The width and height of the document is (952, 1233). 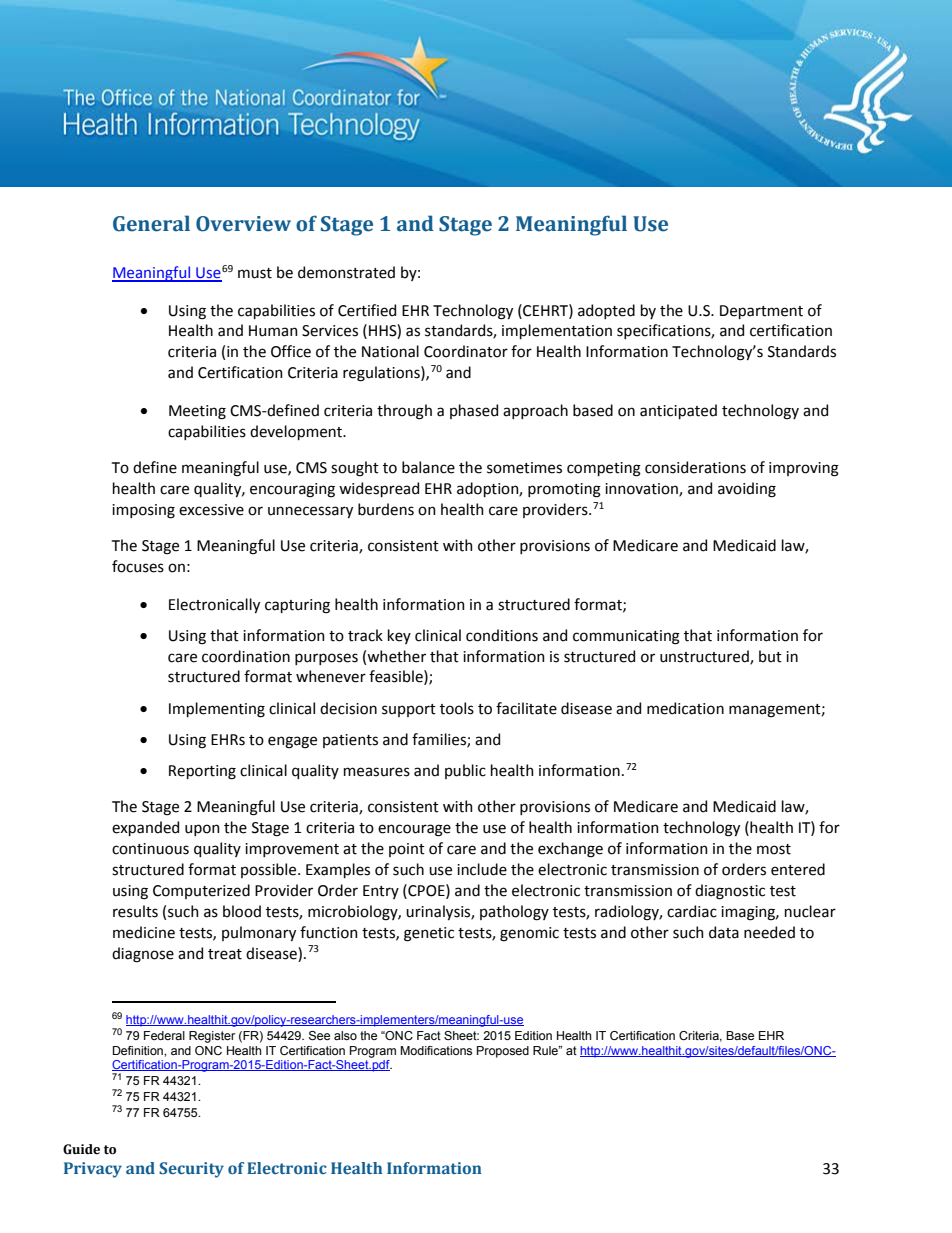 I want to click on demonstrated, so click(x=346, y=272).
